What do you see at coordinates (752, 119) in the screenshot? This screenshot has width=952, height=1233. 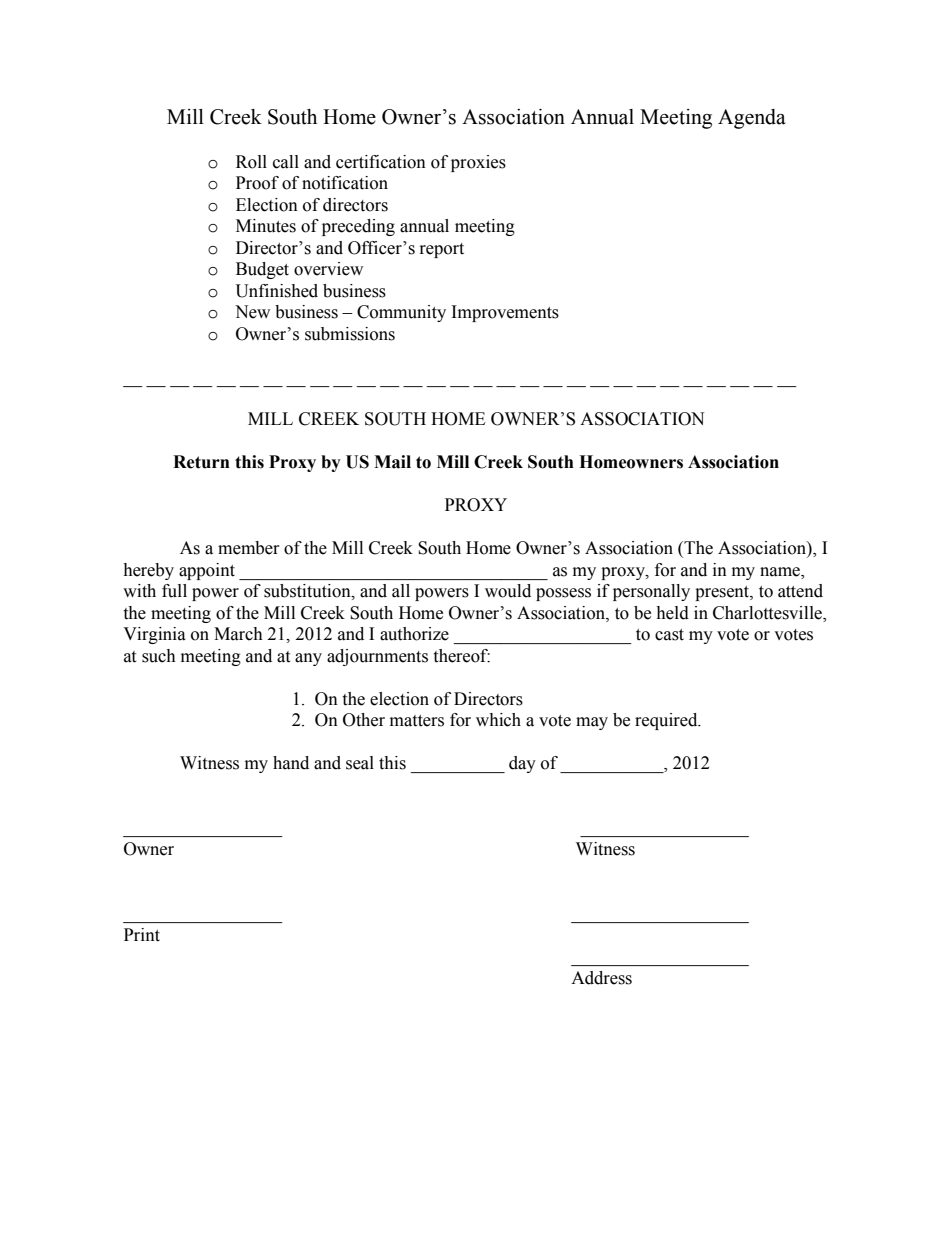 I see `Agenda` at bounding box center [752, 119].
